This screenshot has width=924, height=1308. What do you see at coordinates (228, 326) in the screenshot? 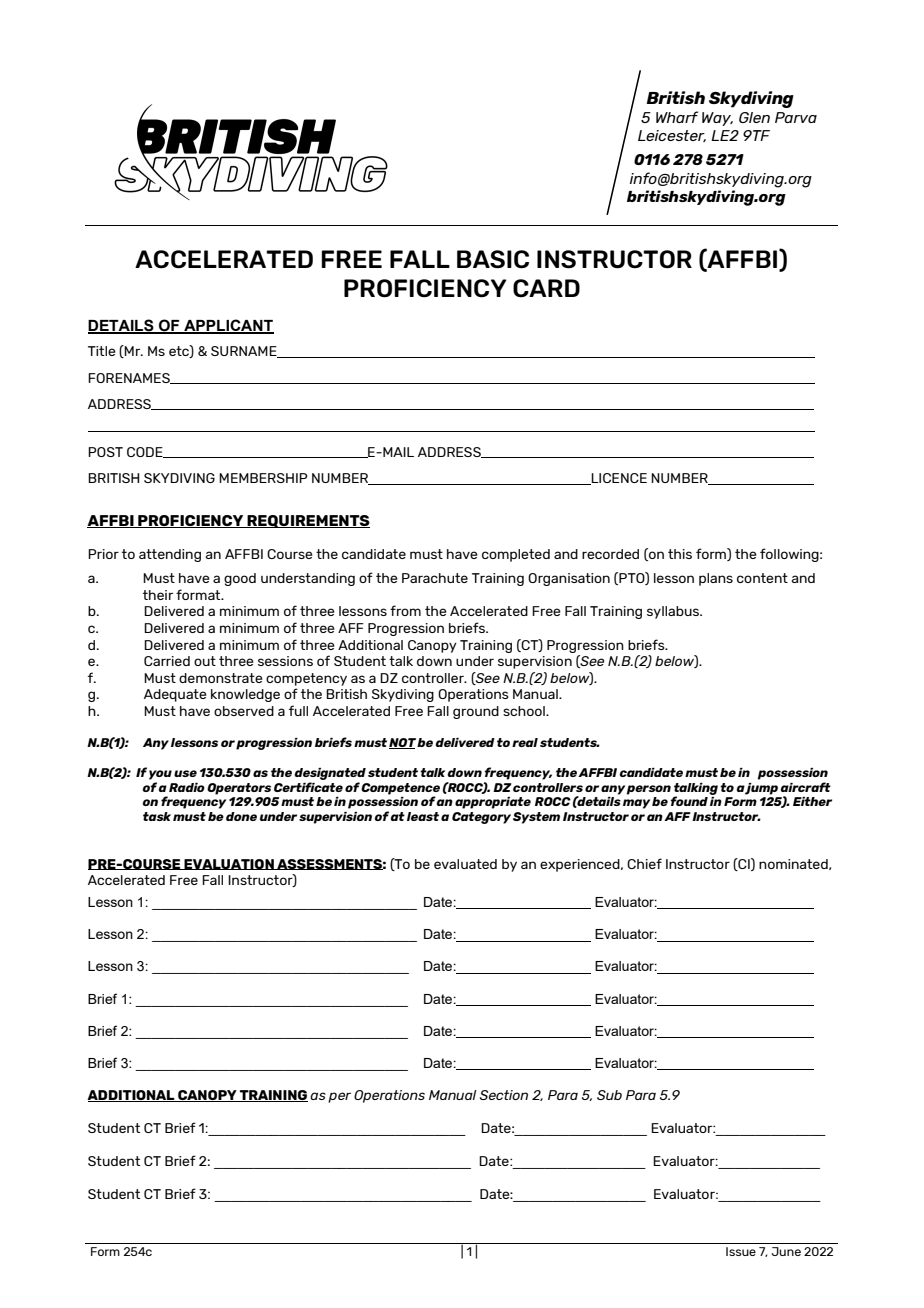
I see `APPLICANT` at bounding box center [228, 326].
